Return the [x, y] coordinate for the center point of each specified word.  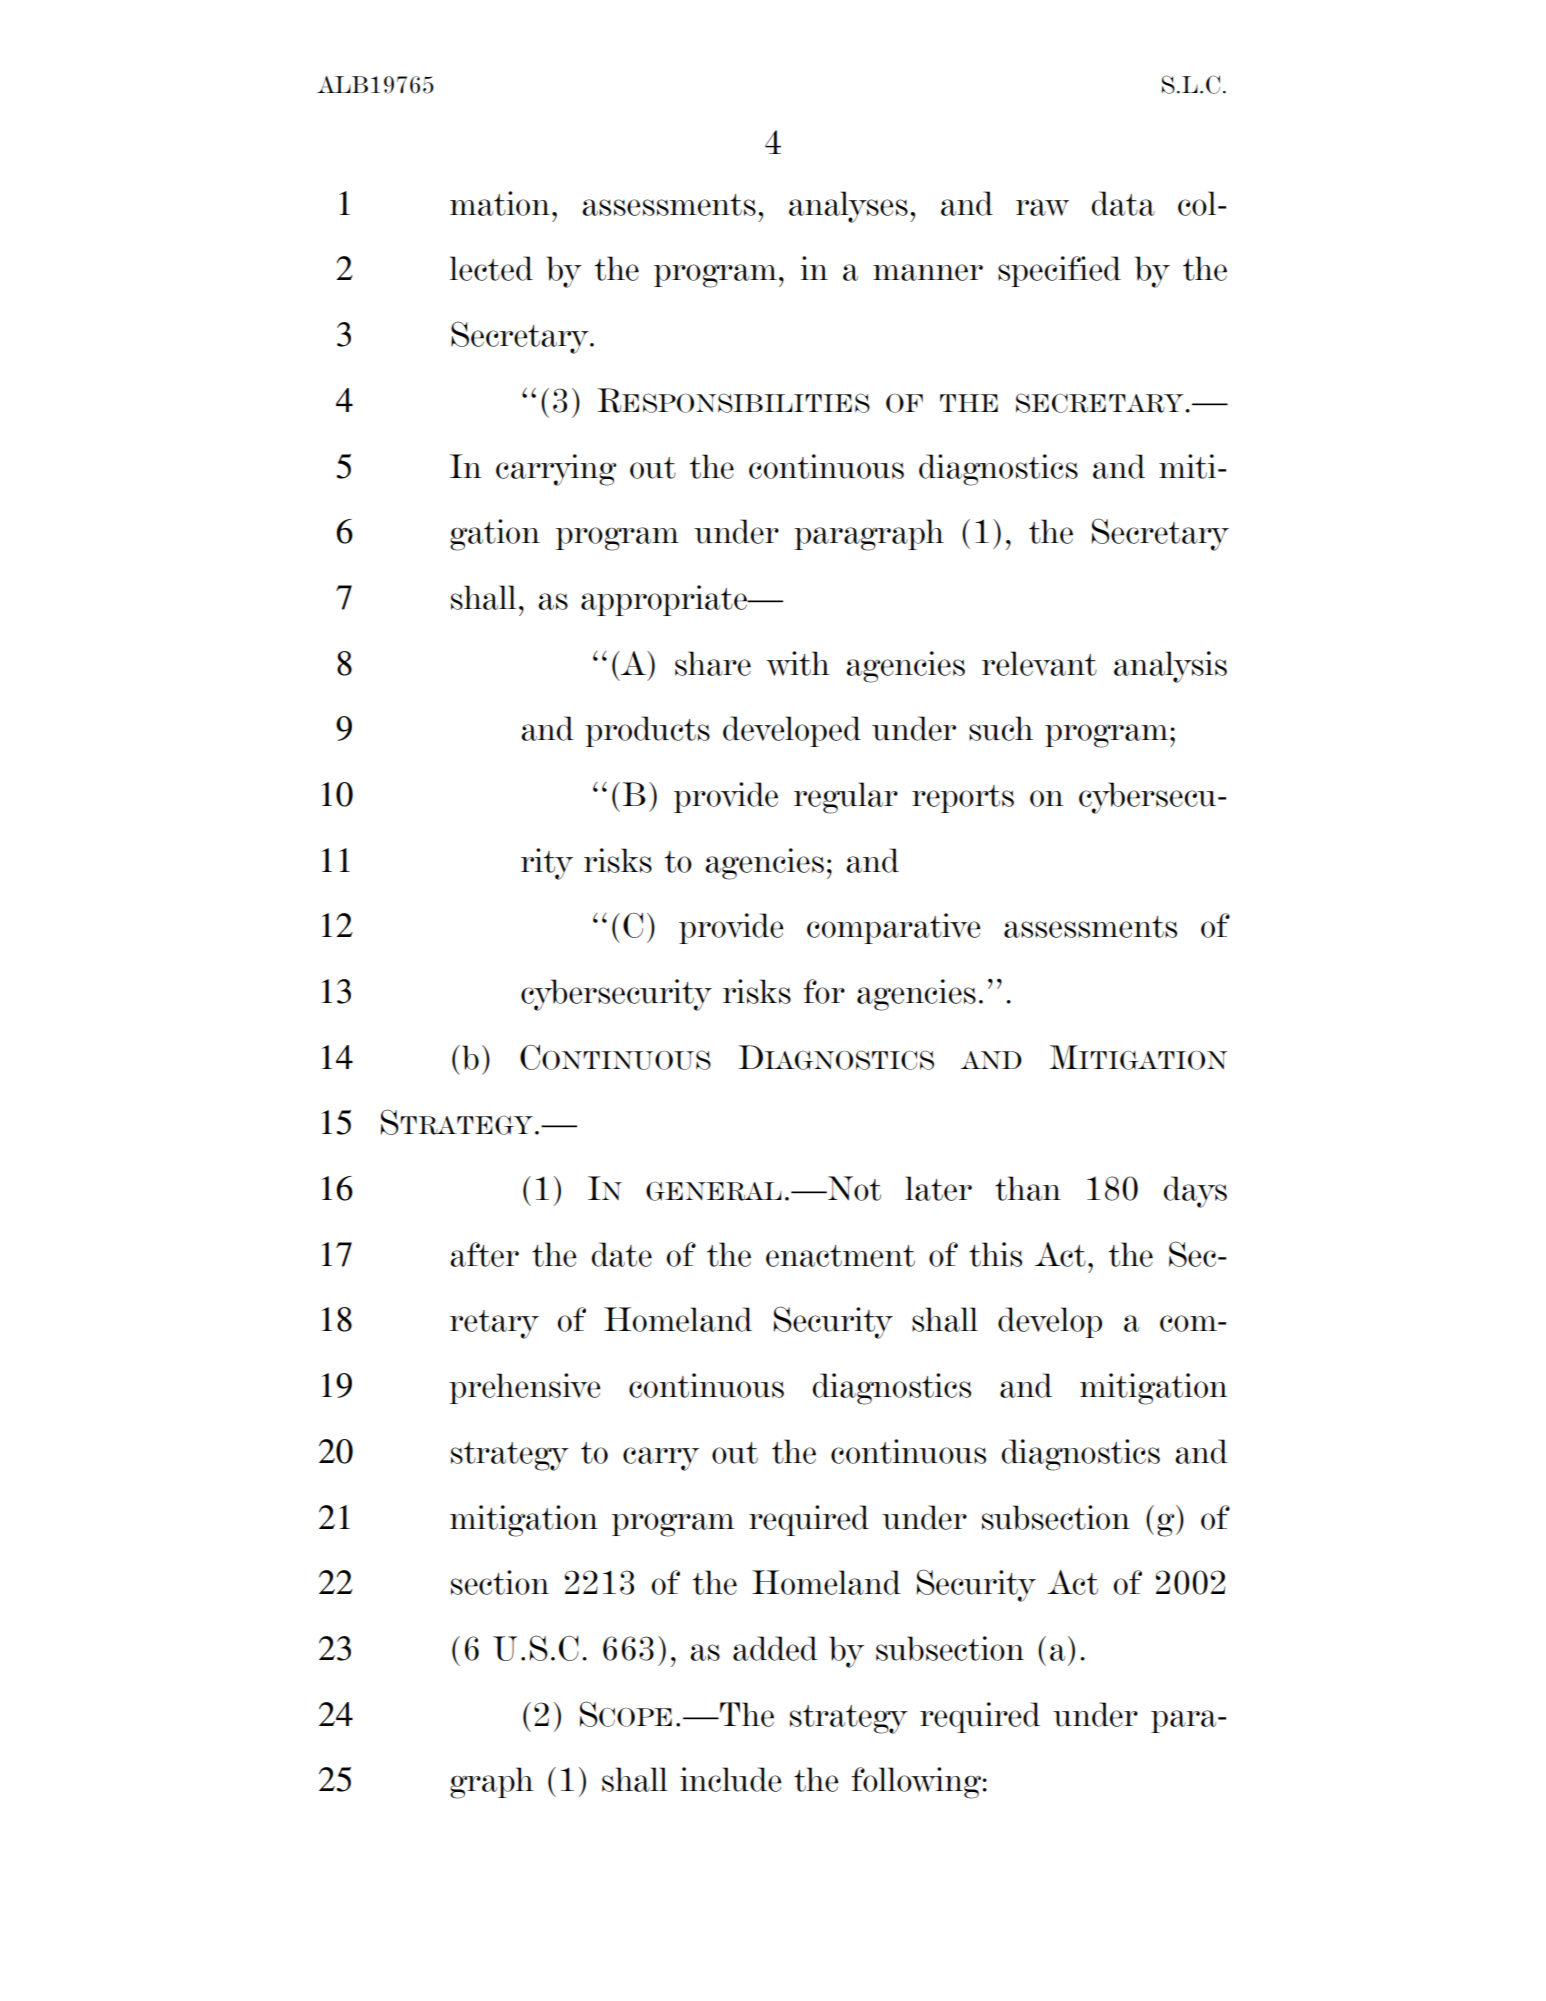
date [622, 1254]
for [824, 991]
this [995, 1254]
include [731, 1779]
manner [928, 272]
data [1123, 203]
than [1028, 1188]
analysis [1170, 667]
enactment [840, 1256]
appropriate [665, 600]
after [484, 1254]
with [797, 663]
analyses [848, 207]
